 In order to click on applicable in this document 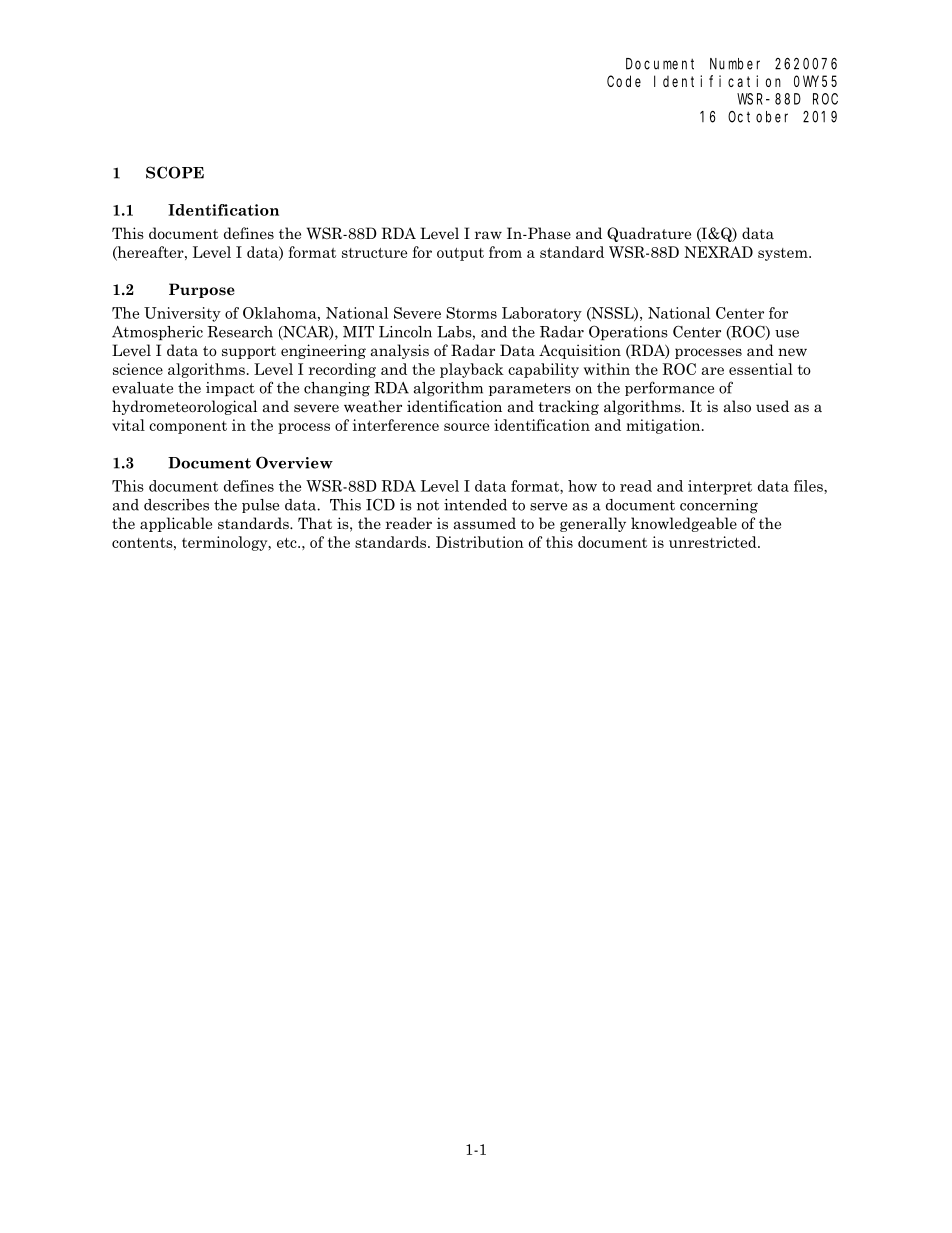, I will do `click(176, 524)`.
